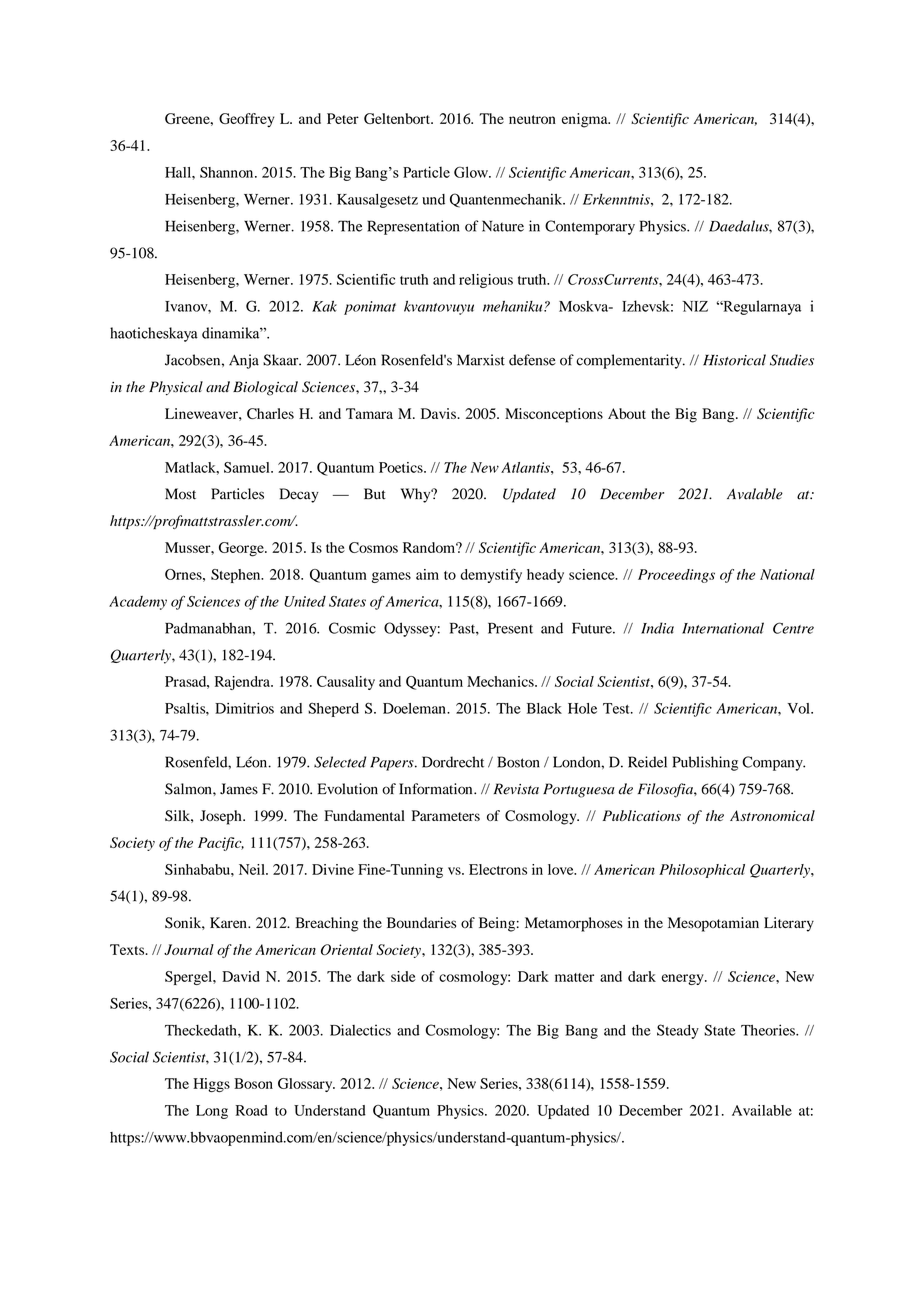 This screenshot has height=1308, width=924. What do you see at coordinates (176, 388) in the screenshot?
I see `Physical` at bounding box center [176, 388].
